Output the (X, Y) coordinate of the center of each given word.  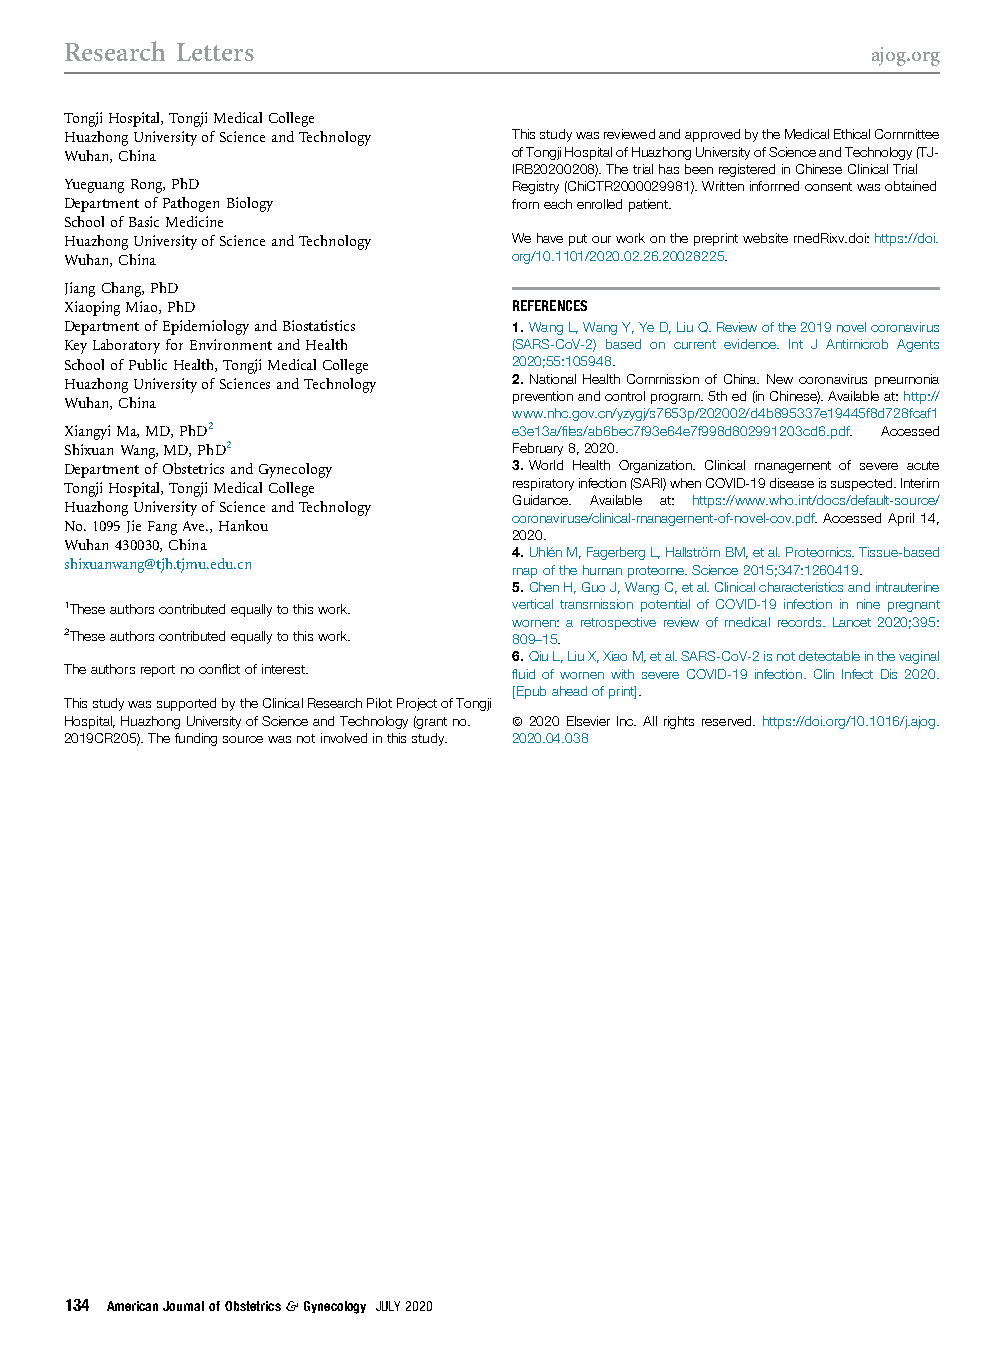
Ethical (852, 134)
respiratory (543, 484)
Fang (162, 528)
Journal (183, 1306)
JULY (388, 1306)
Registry (536, 187)
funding (196, 739)
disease (792, 483)
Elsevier (588, 721)
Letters (215, 52)
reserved (728, 721)
